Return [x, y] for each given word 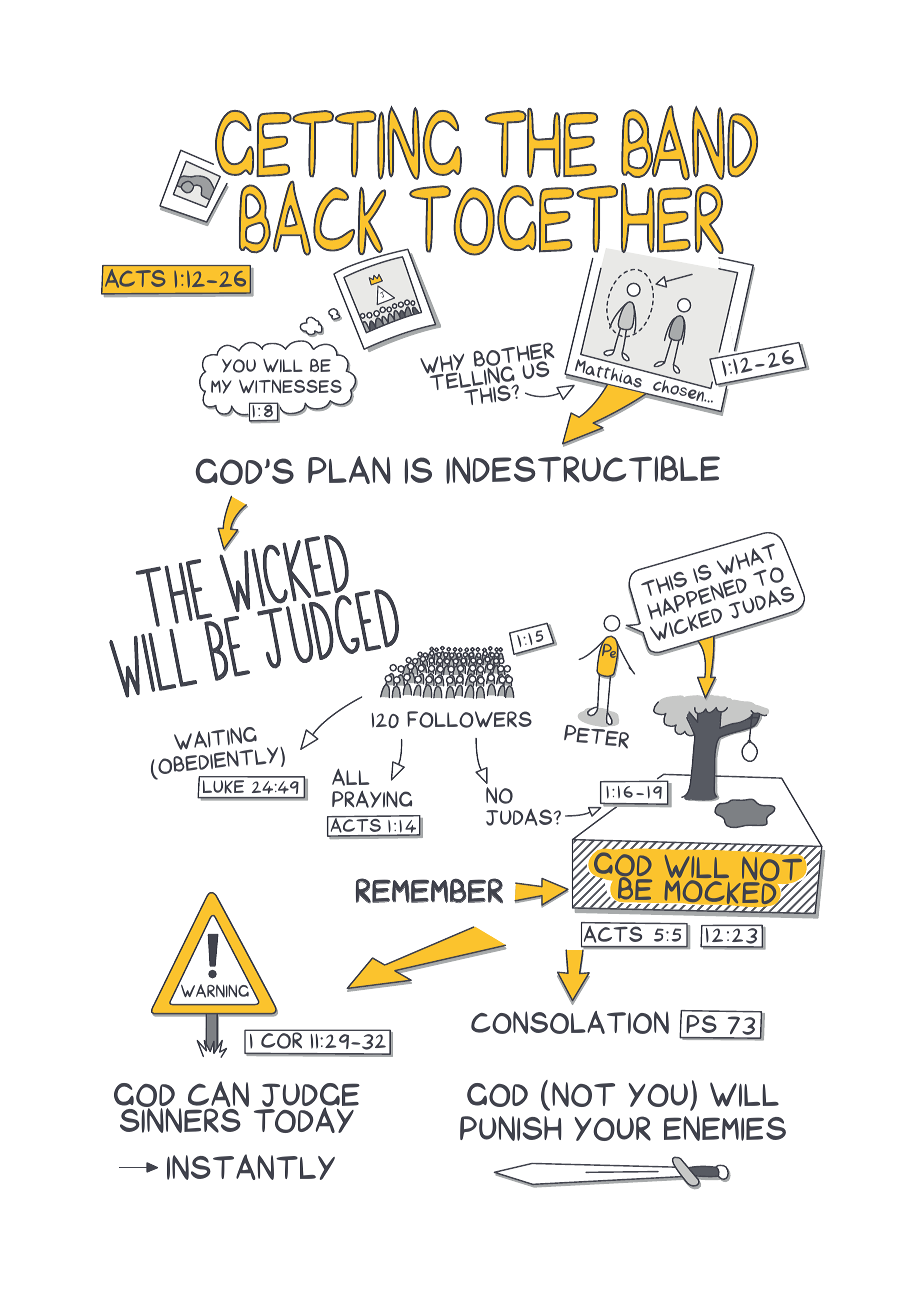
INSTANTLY [251, 1167]
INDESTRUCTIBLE [583, 469]
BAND [689, 143]
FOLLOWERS [469, 719]
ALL [351, 777]
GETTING [337, 144]
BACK [313, 218]
